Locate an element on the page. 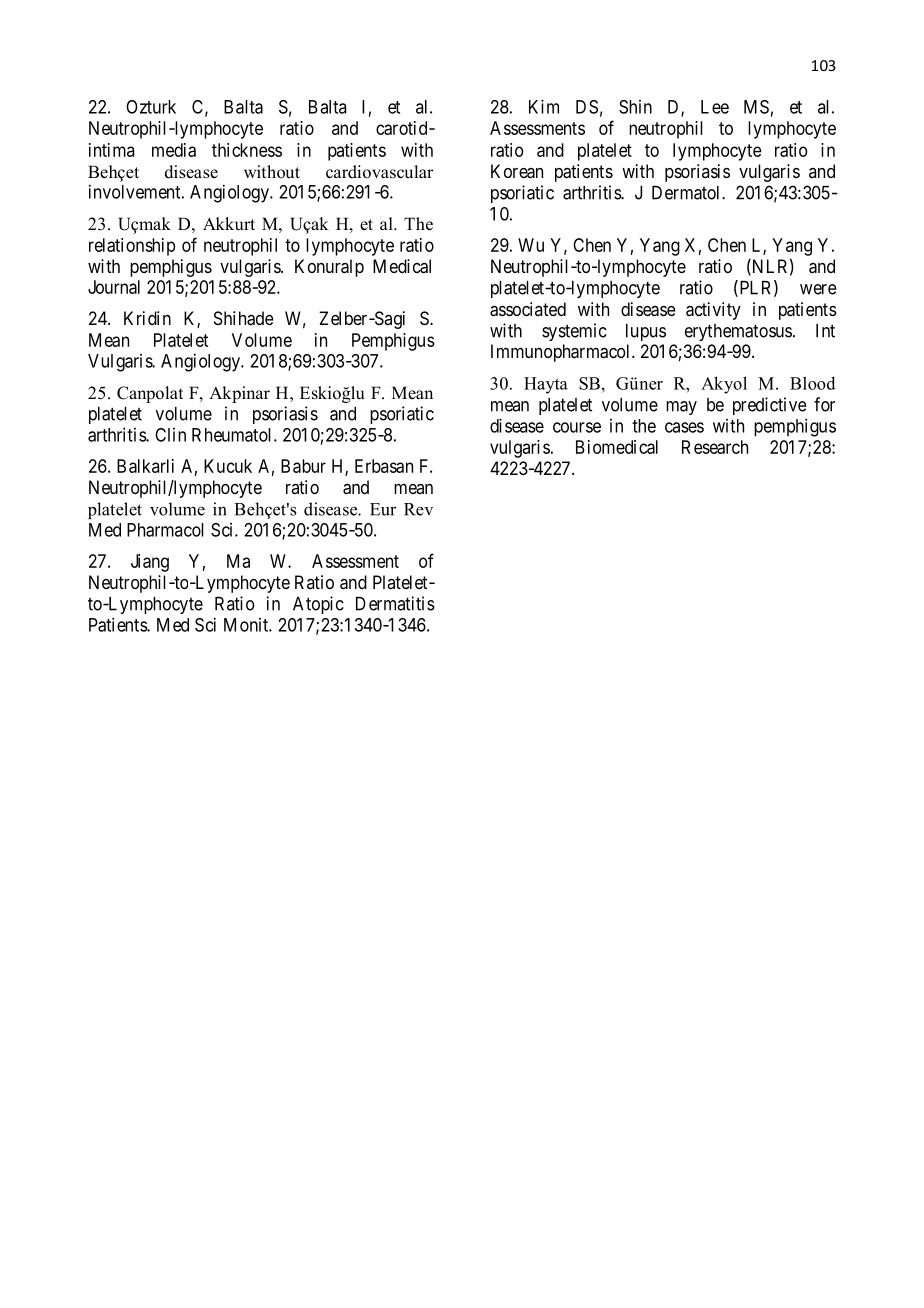 This page has height=1308, width=924. Jiang is located at coordinates (150, 563).
